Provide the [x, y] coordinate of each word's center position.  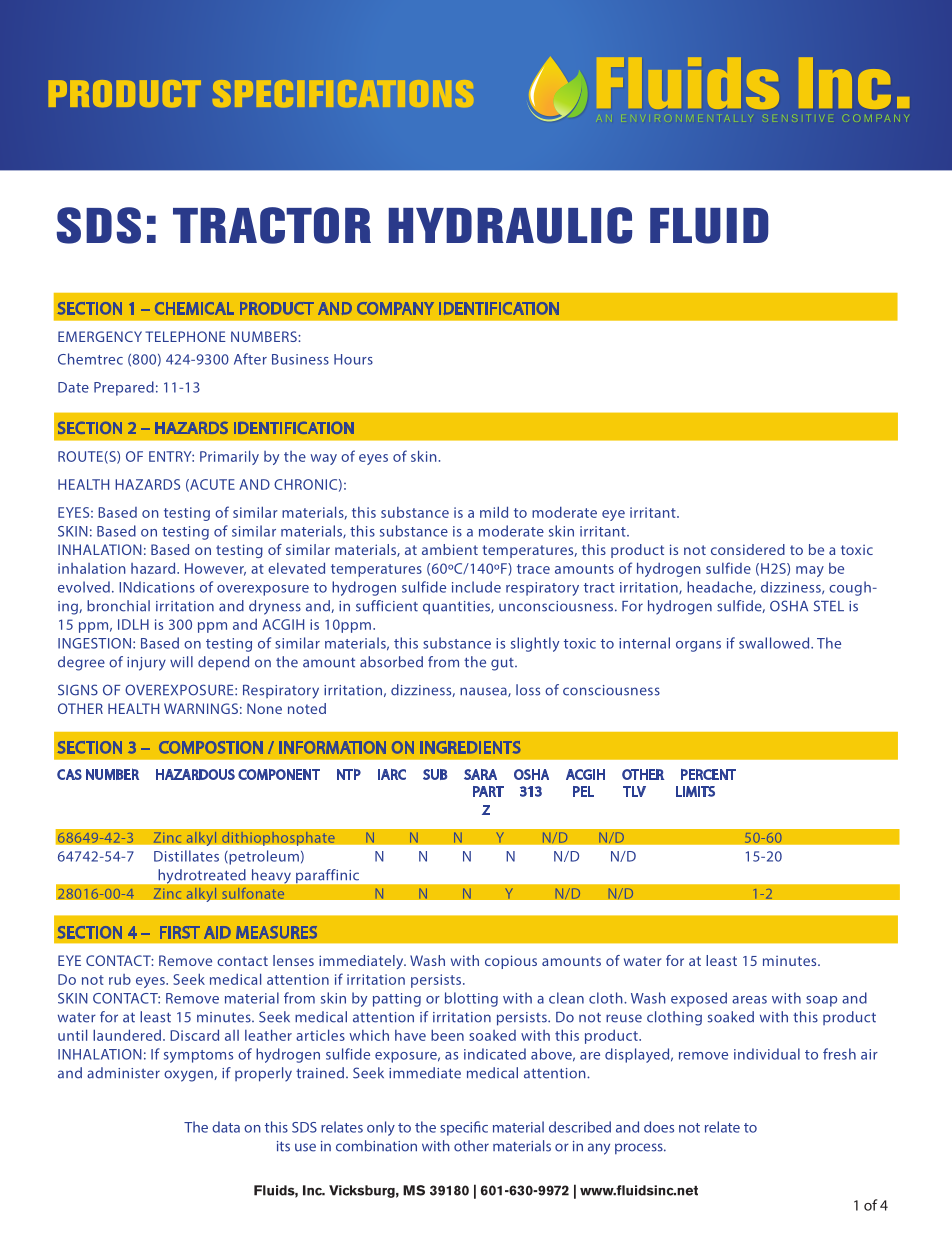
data [226, 1127]
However [215, 569]
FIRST [180, 932]
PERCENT [708, 774]
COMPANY [395, 308]
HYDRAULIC [510, 225]
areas [749, 1000]
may [810, 571]
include [476, 587]
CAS [69, 774]
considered [748, 549]
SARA [480, 774]
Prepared [124, 388]
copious [511, 962]
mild [494, 512]
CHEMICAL [194, 308]
